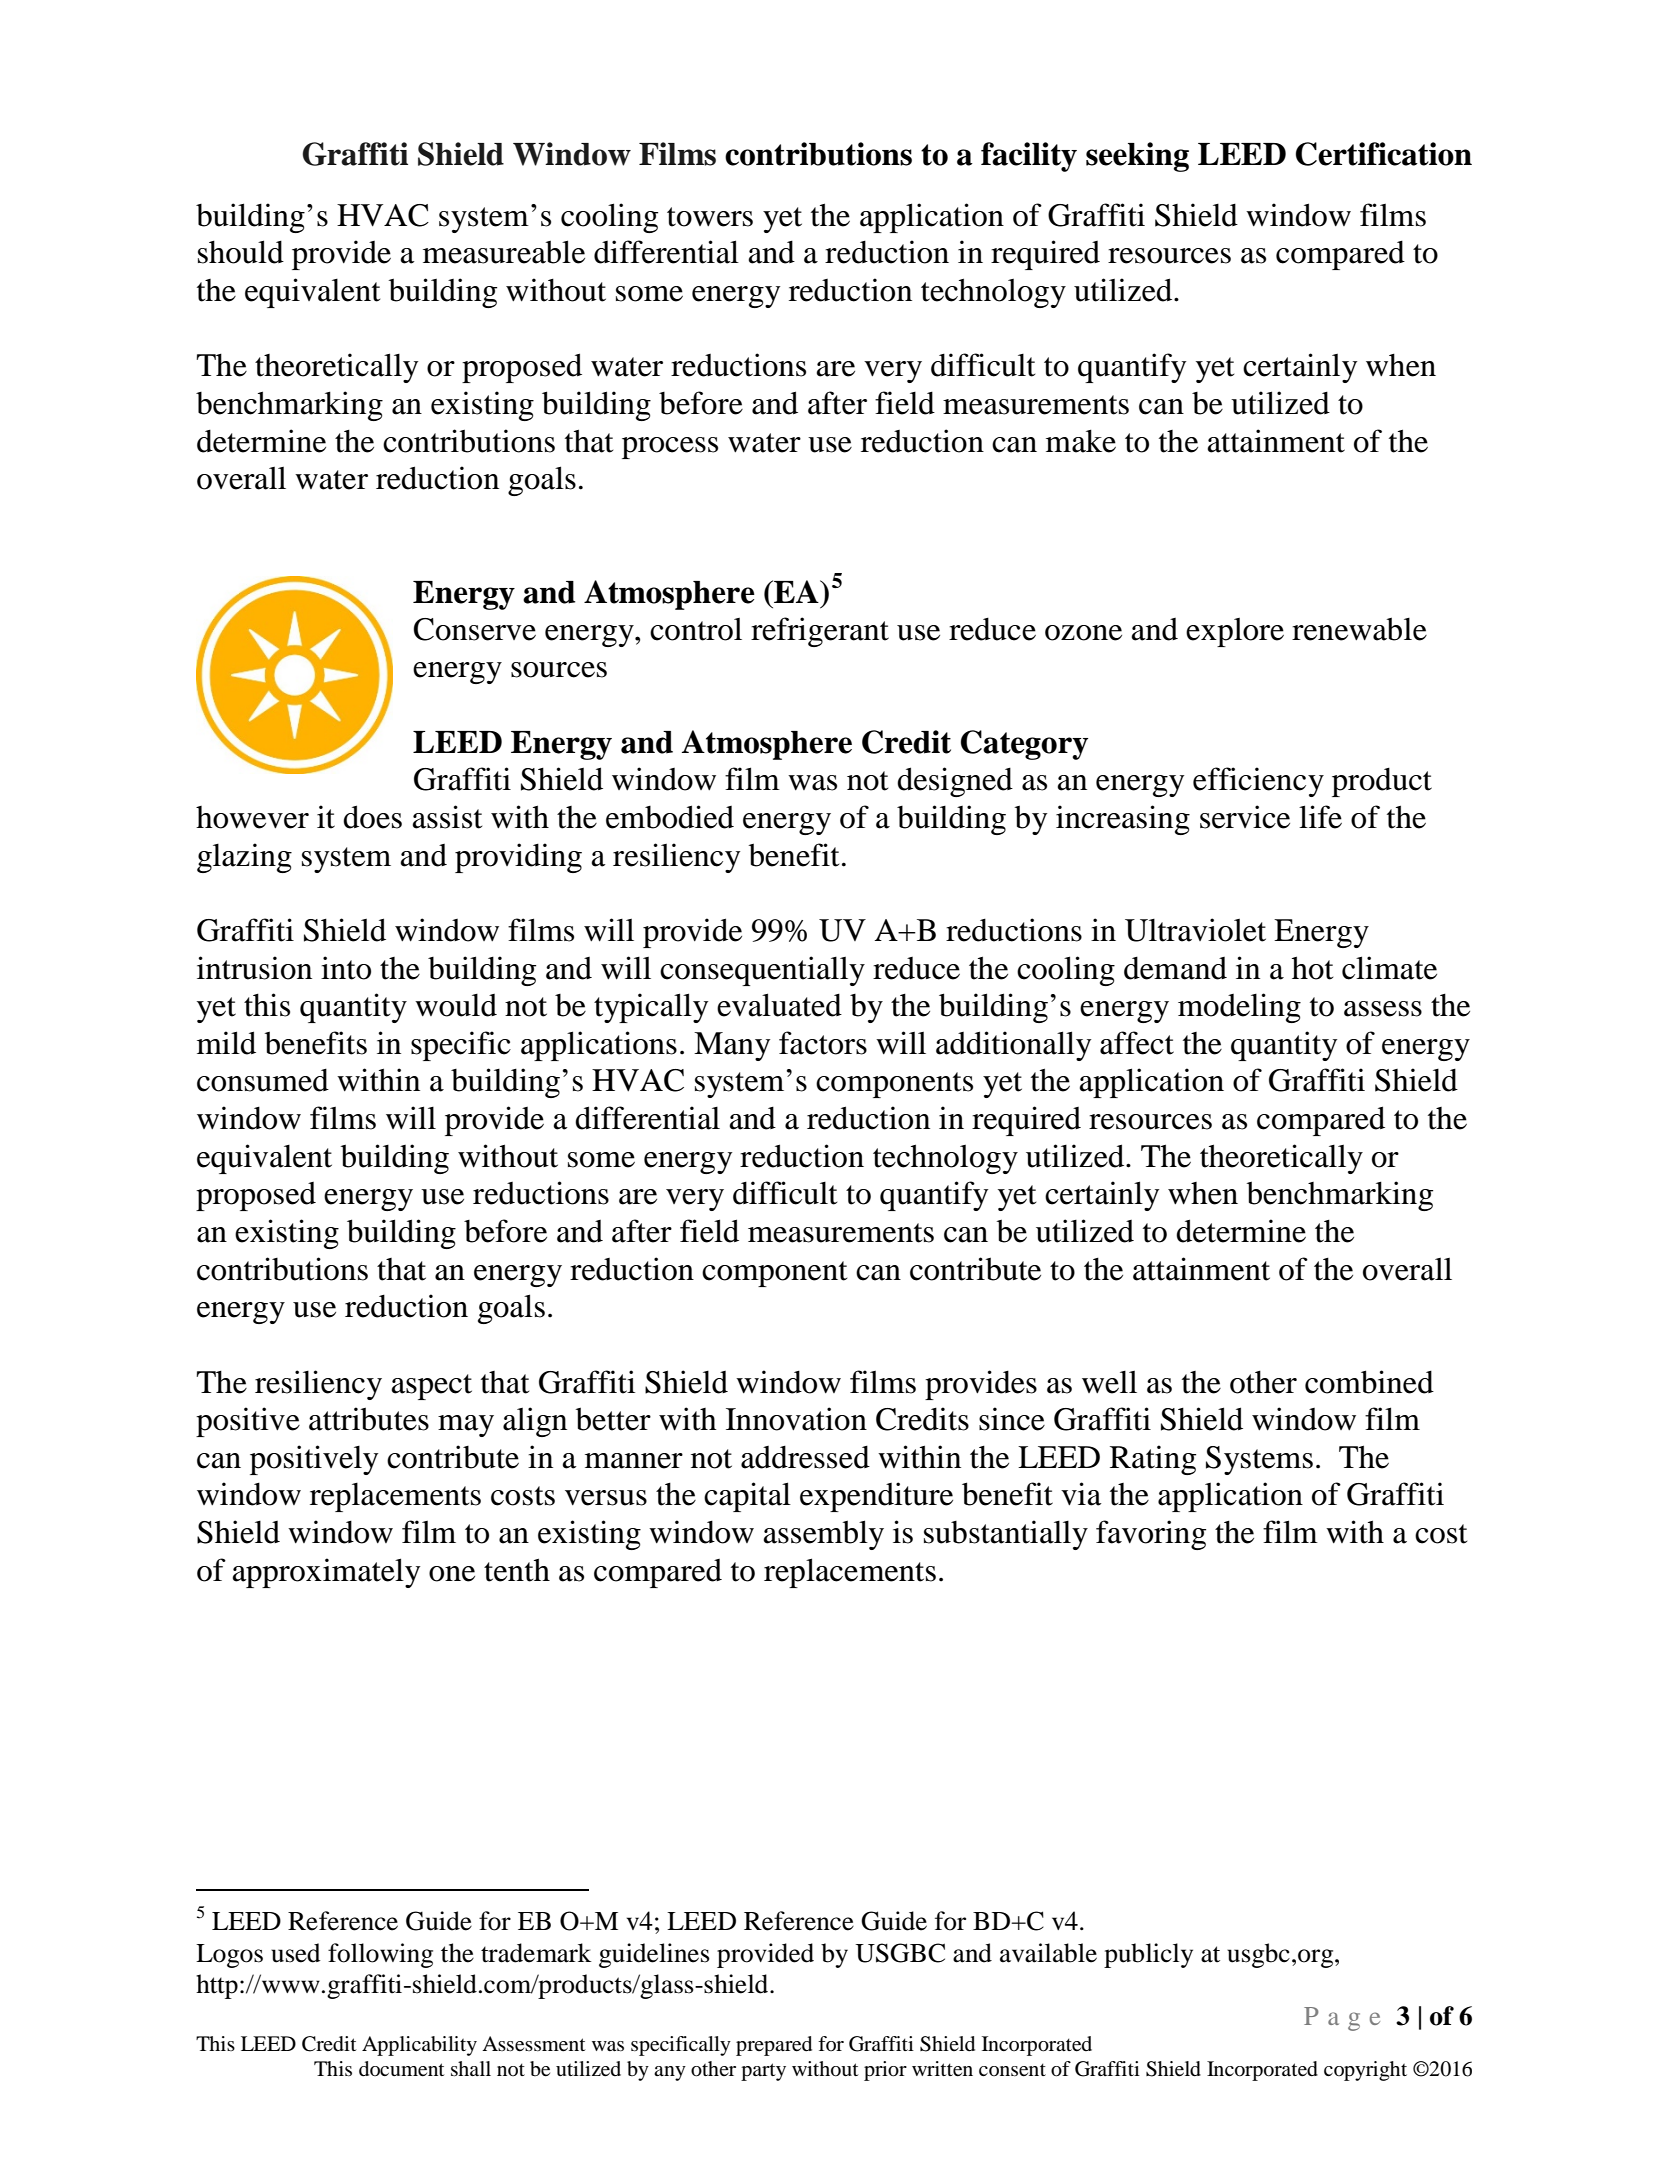 This document has width=1669, height=2160. Describe the element at coordinates (241, 252) in the document. I see `should` at that location.
